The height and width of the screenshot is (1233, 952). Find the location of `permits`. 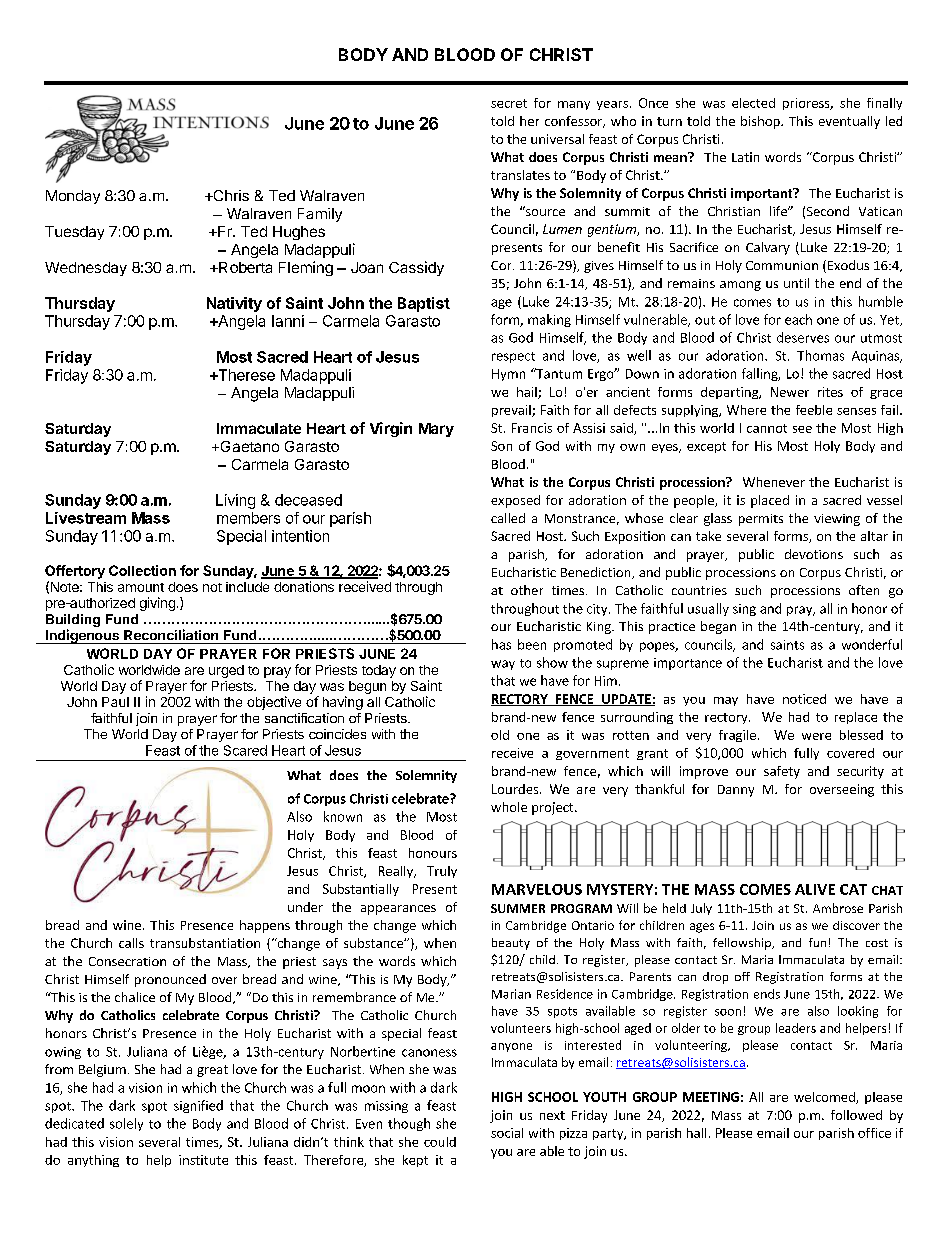

permits is located at coordinates (761, 520).
